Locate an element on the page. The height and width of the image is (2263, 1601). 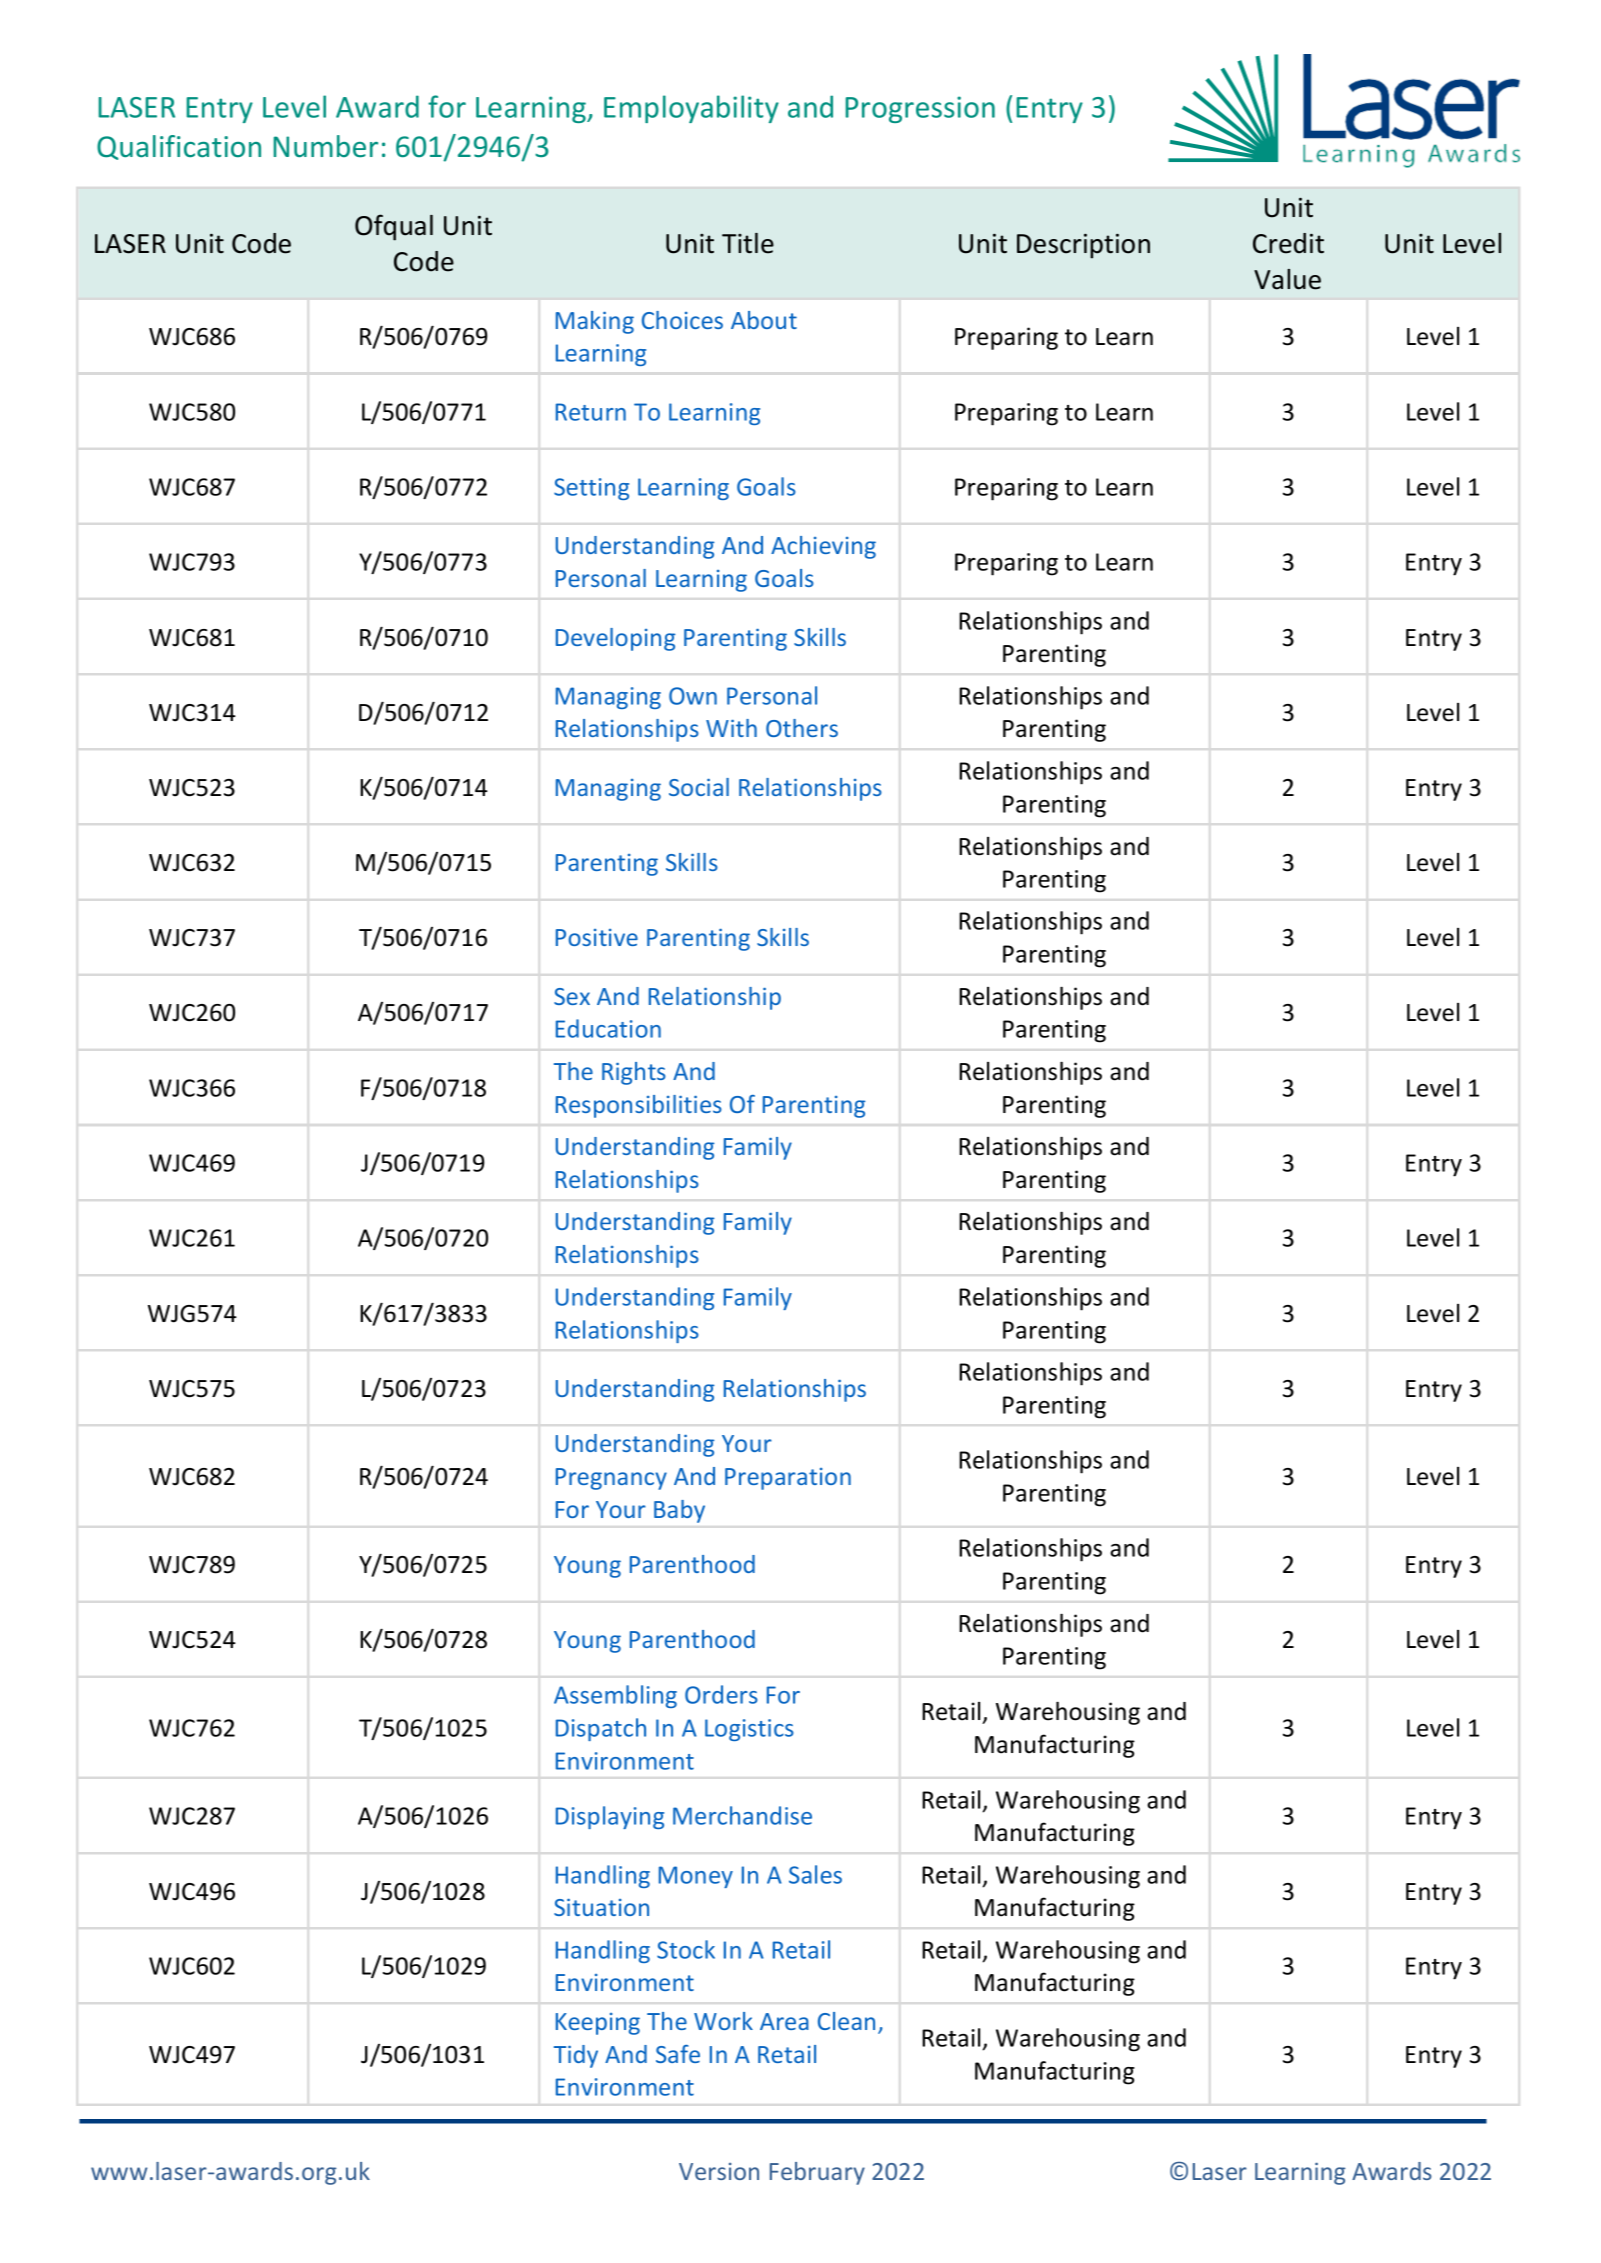
Tidy is located at coordinates (576, 2056).
